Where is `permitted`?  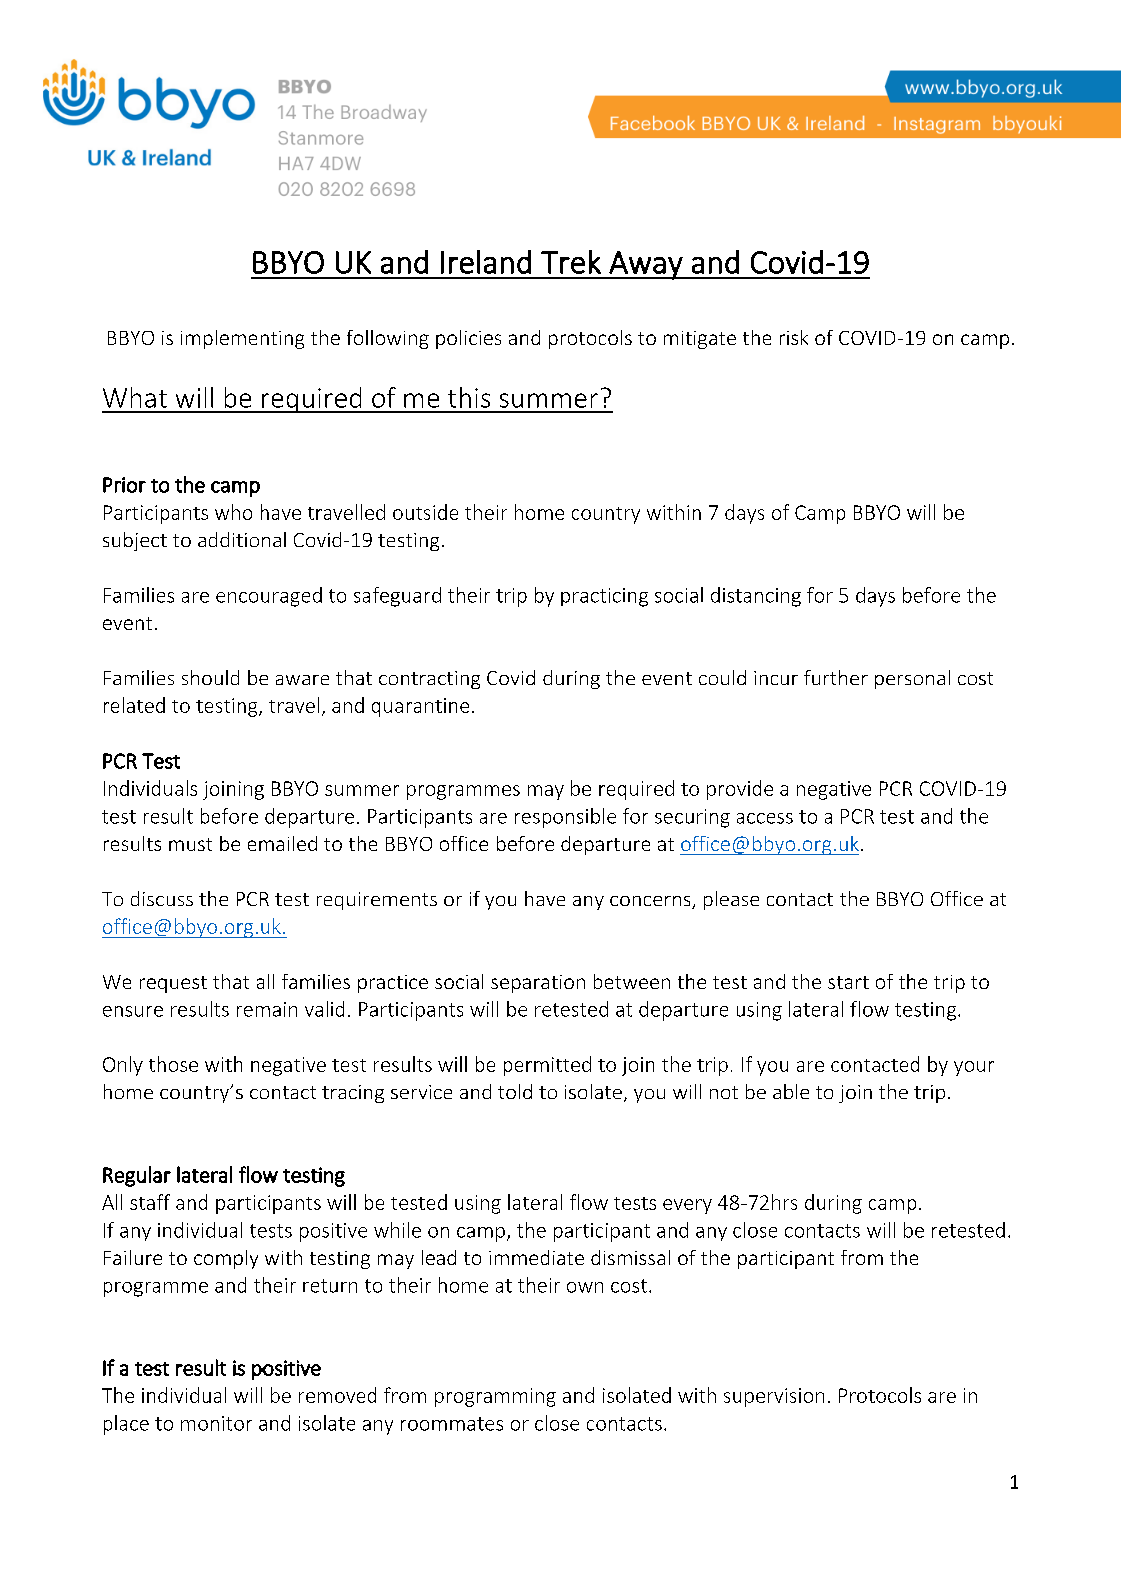
permitted is located at coordinates (547, 1066).
